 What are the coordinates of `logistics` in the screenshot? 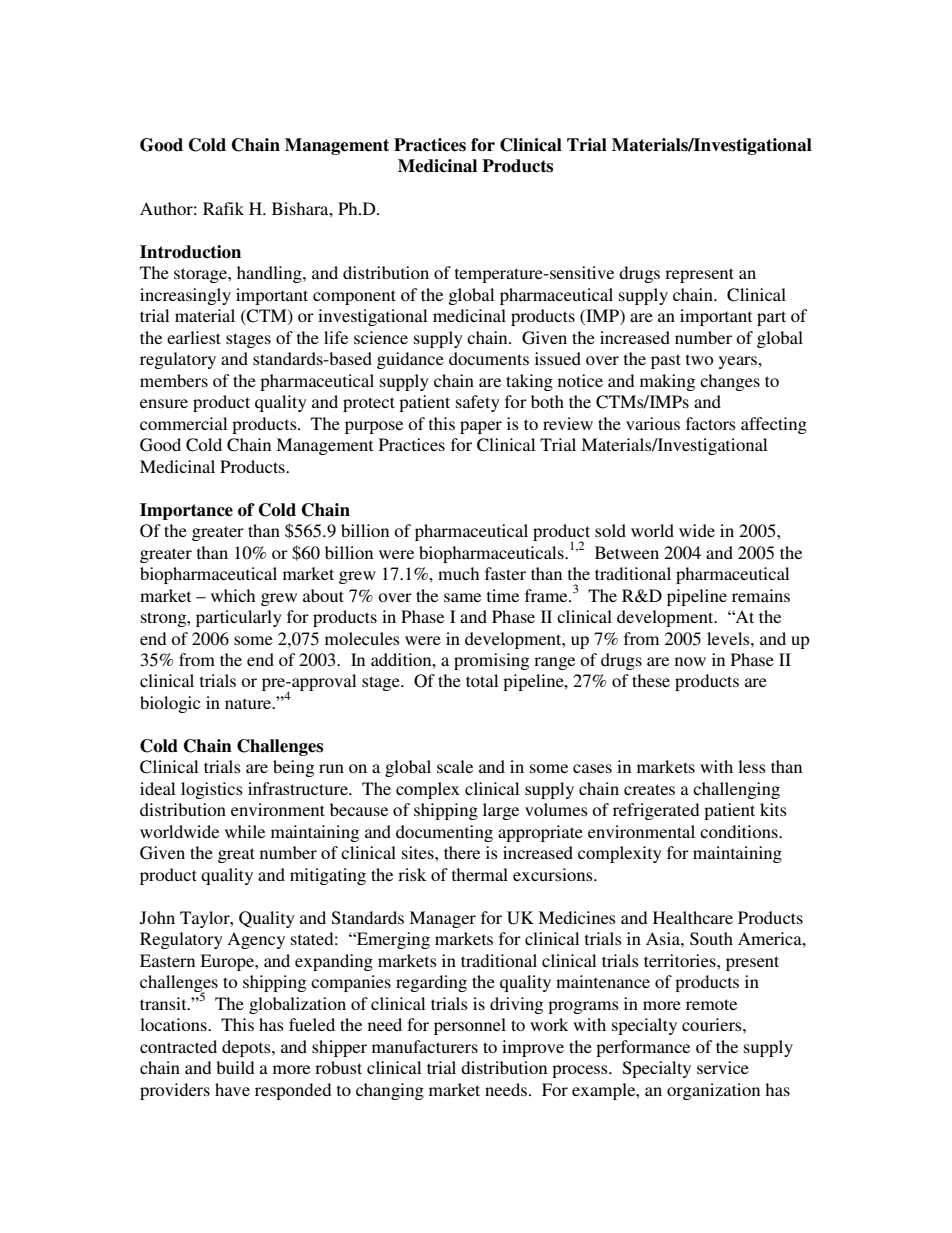 It's located at (212, 790).
